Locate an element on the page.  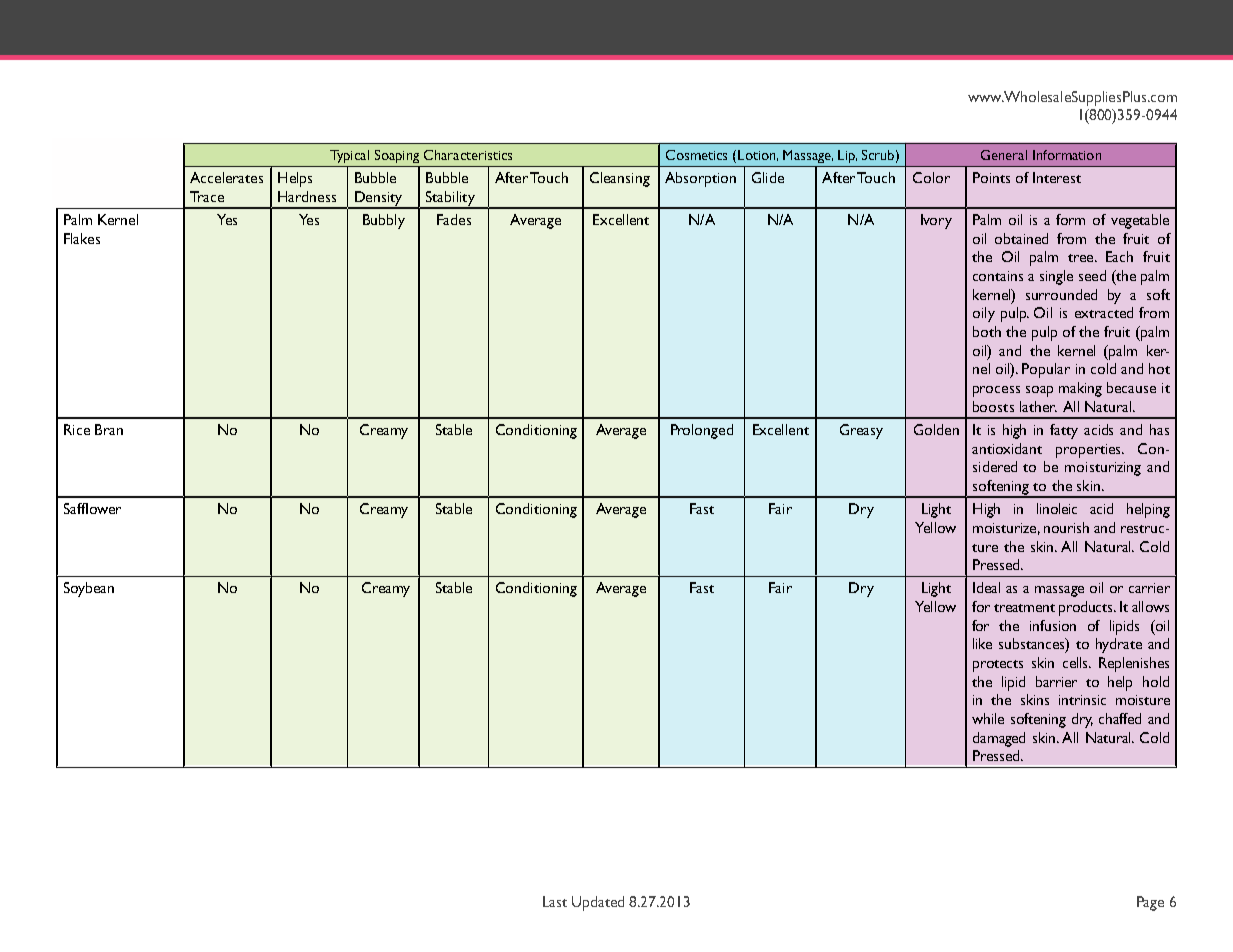
Interest is located at coordinates (1057, 177).
